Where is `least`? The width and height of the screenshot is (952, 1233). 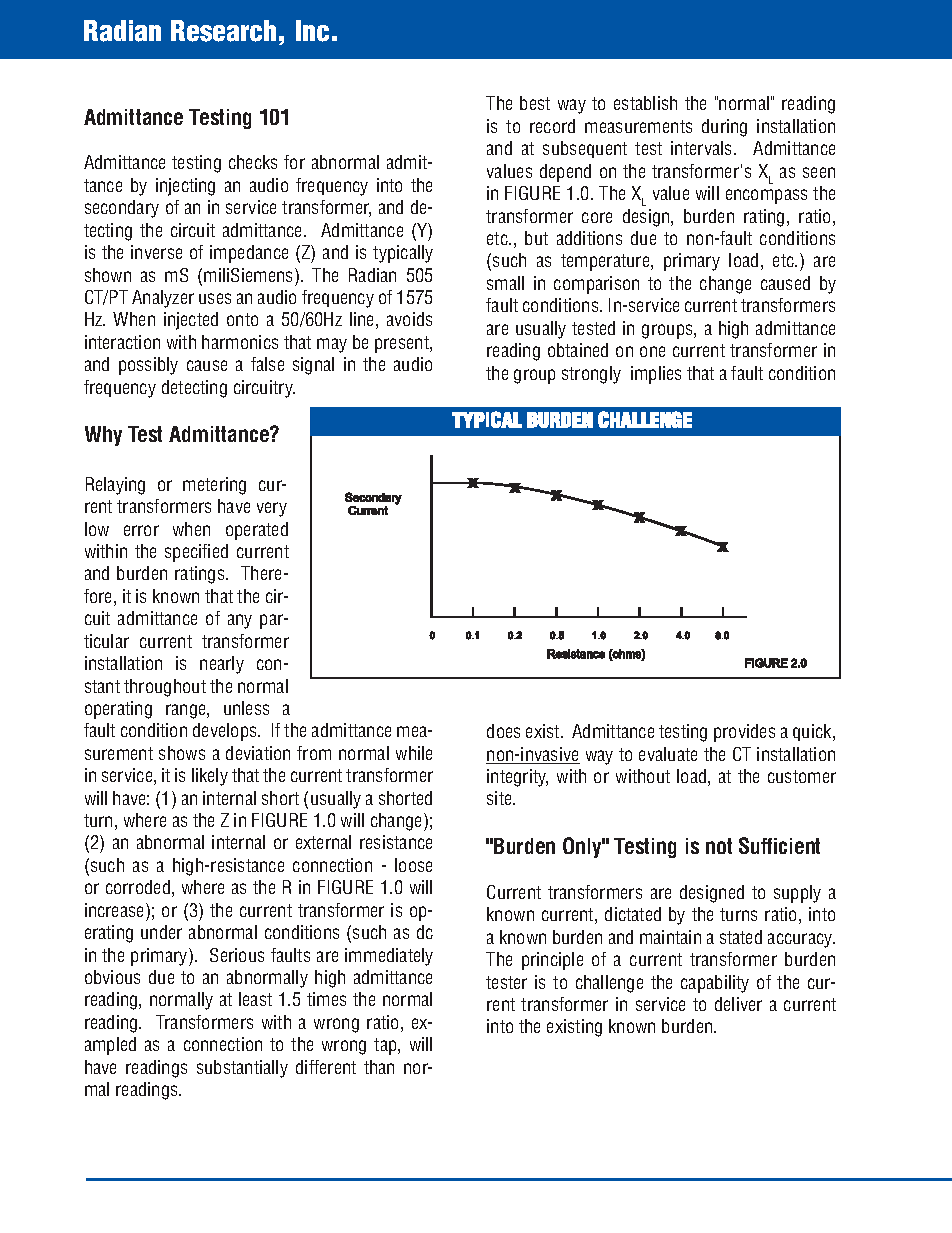 least is located at coordinates (255, 999).
